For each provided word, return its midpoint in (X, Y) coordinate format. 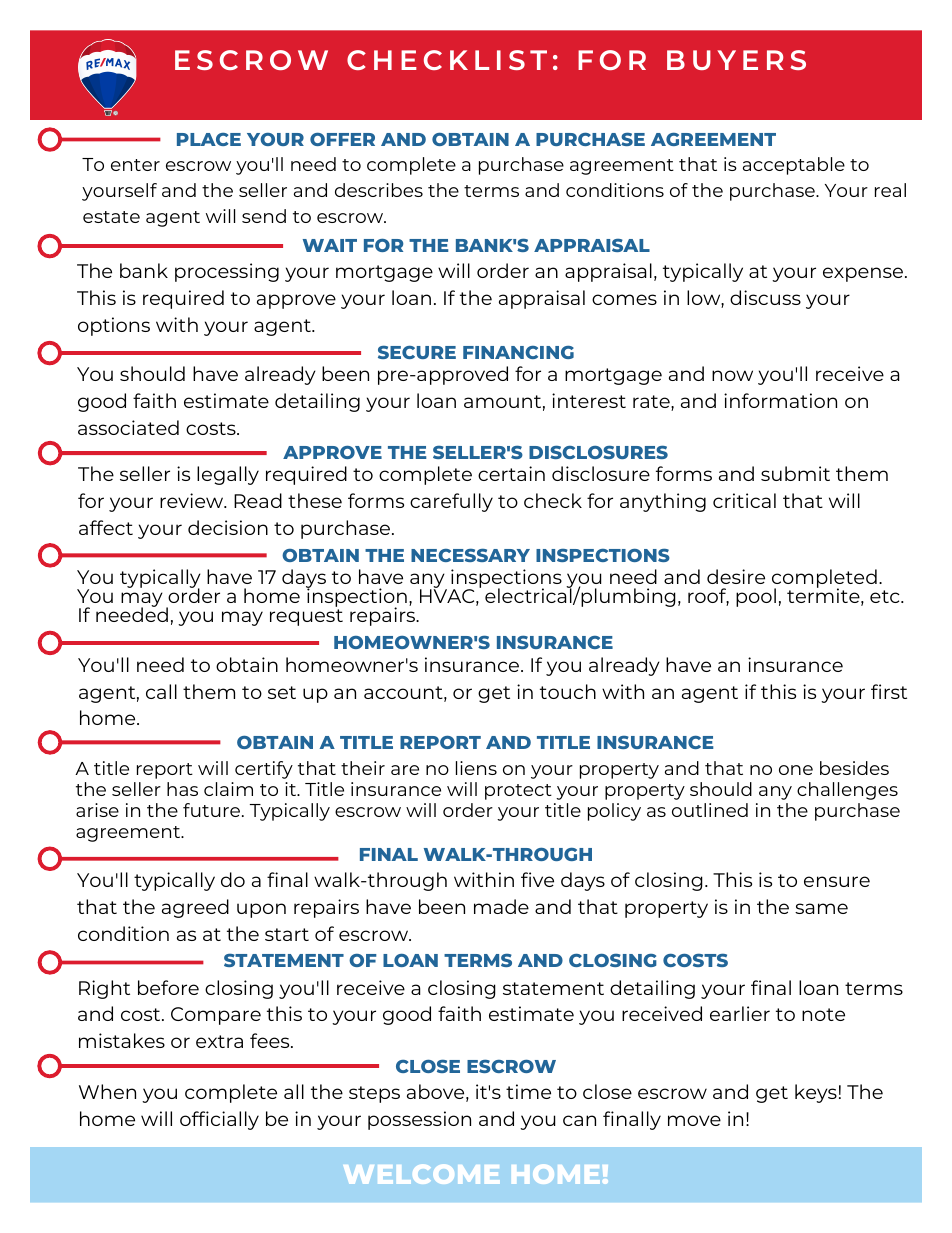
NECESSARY (470, 555)
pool (756, 597)
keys (816, 1093)
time (528, 1091)
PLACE (209, 139)
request (306, 617)
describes (379, 190)
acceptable (794, 166)
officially (219, 1120)
